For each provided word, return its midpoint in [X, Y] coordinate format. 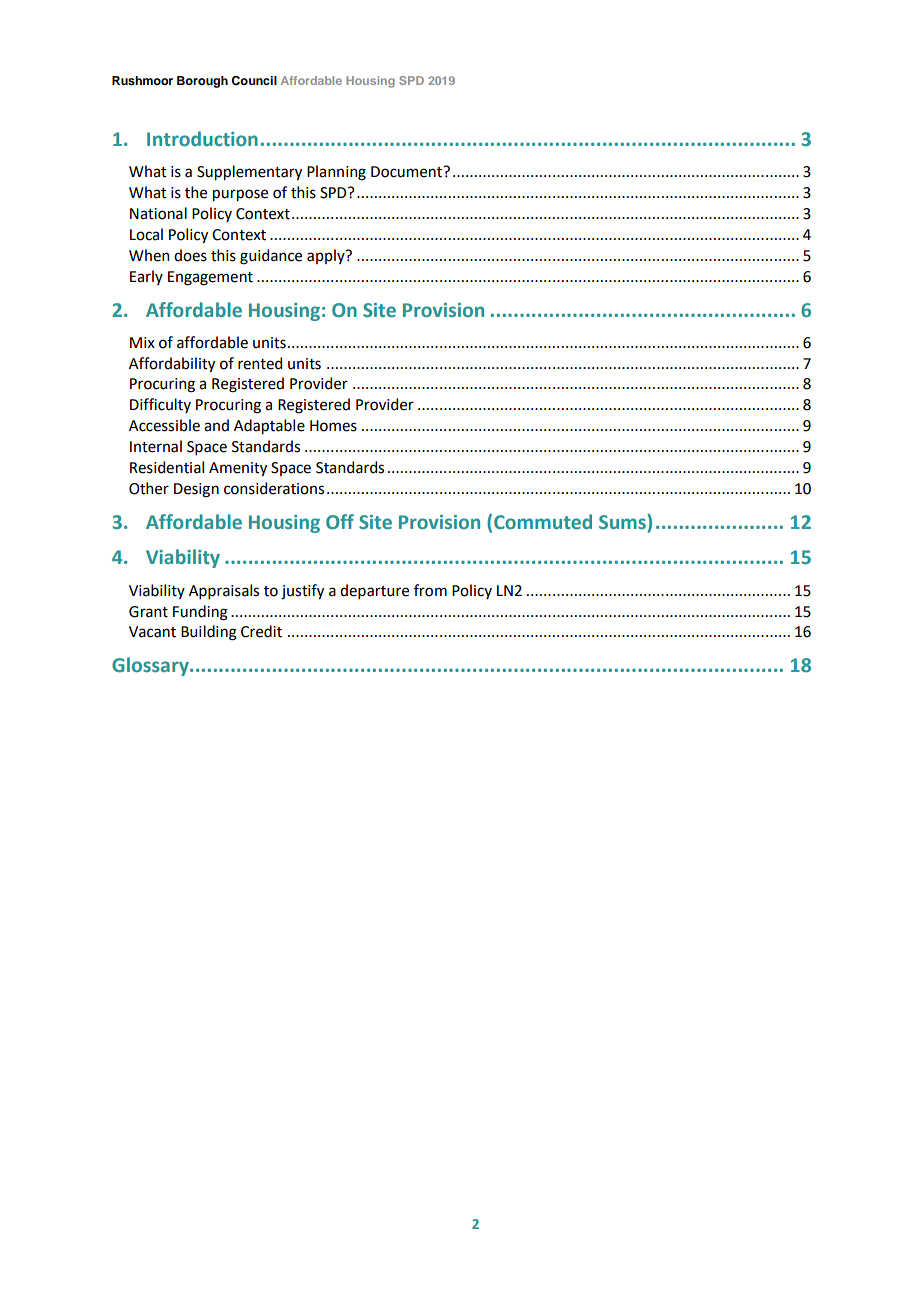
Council [254, 81]
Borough [202, 82]
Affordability [172, 364]
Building [209, 633]
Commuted [543, 522]
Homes [333, 426]
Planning [336, 173]
